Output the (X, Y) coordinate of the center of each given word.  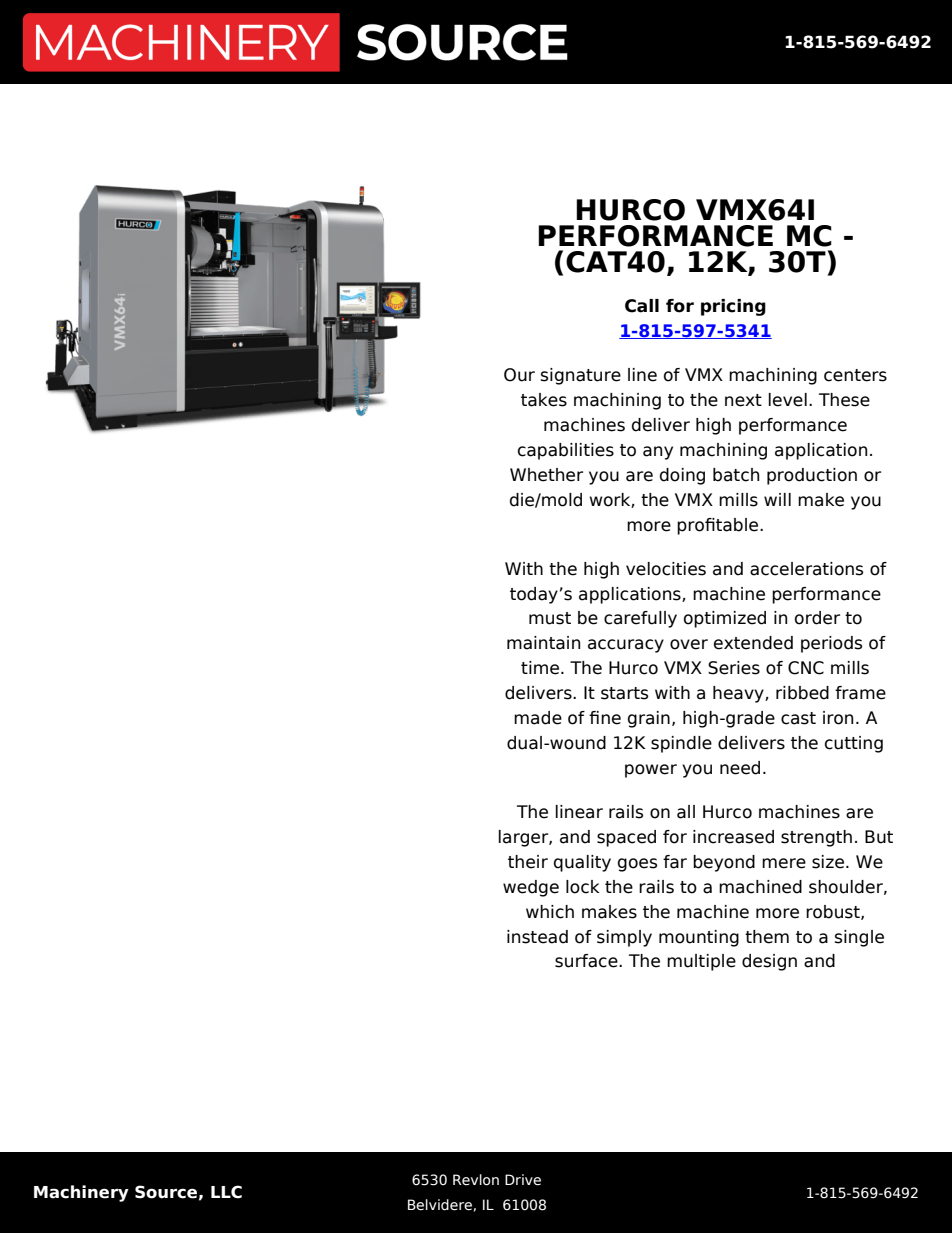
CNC (806, 668)
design (769, 962)
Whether (546, 475)
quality (582, 863)
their (528, 862)
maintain (543, 643)
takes (544, 400)
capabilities (566, 451)
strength (816, 838)
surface (587, 961)
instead (537, 937)
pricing (733, 307)
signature (581, 376)
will (777, 499)
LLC (226, 1192)
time (541, 668)
